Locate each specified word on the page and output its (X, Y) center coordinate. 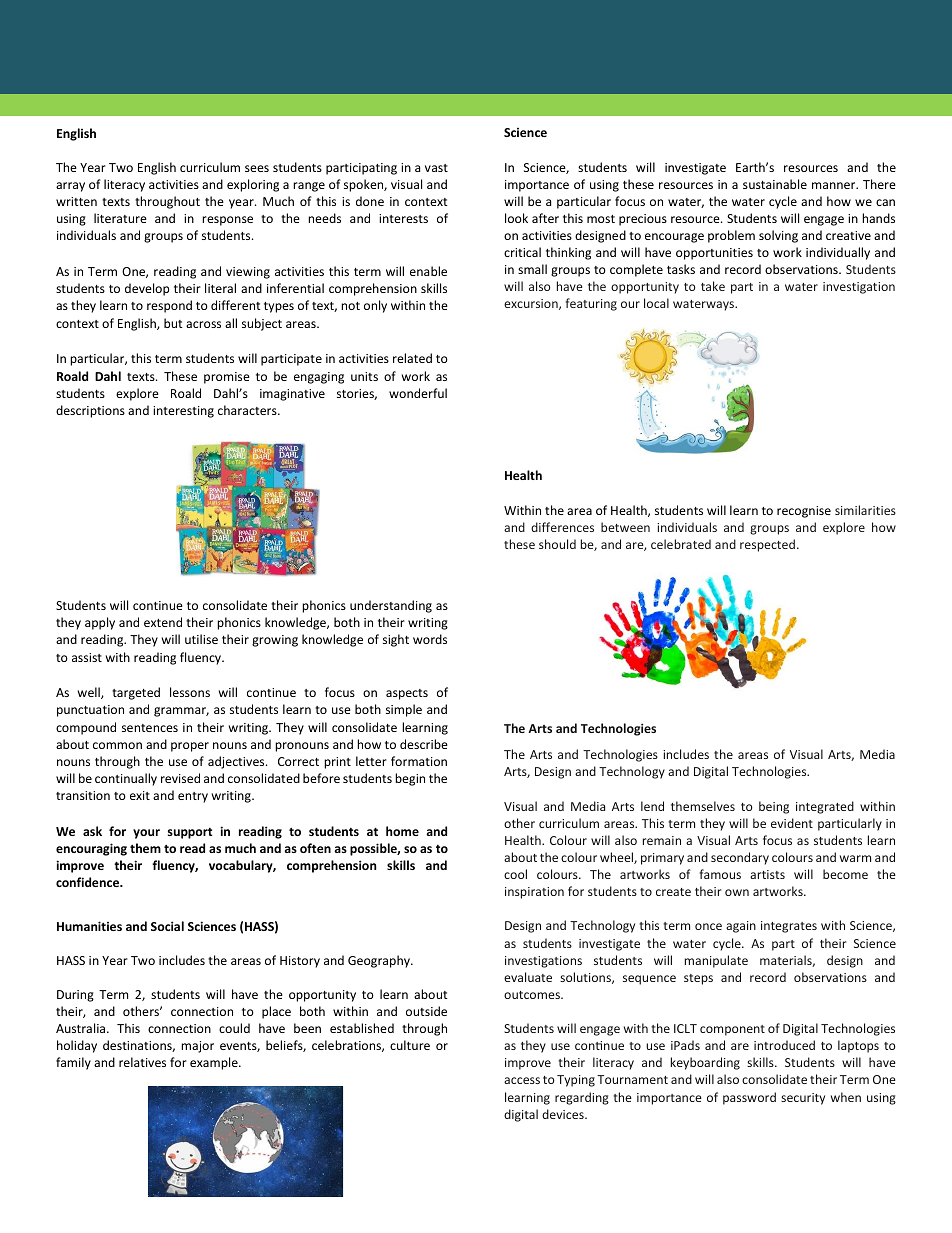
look (516, 218)
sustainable (775, 184)
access (522, 1080)
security (803, 1099)
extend (163, 622)
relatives (142, 1062)
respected (769, 545)
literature (120, 218)
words (430, 639)
